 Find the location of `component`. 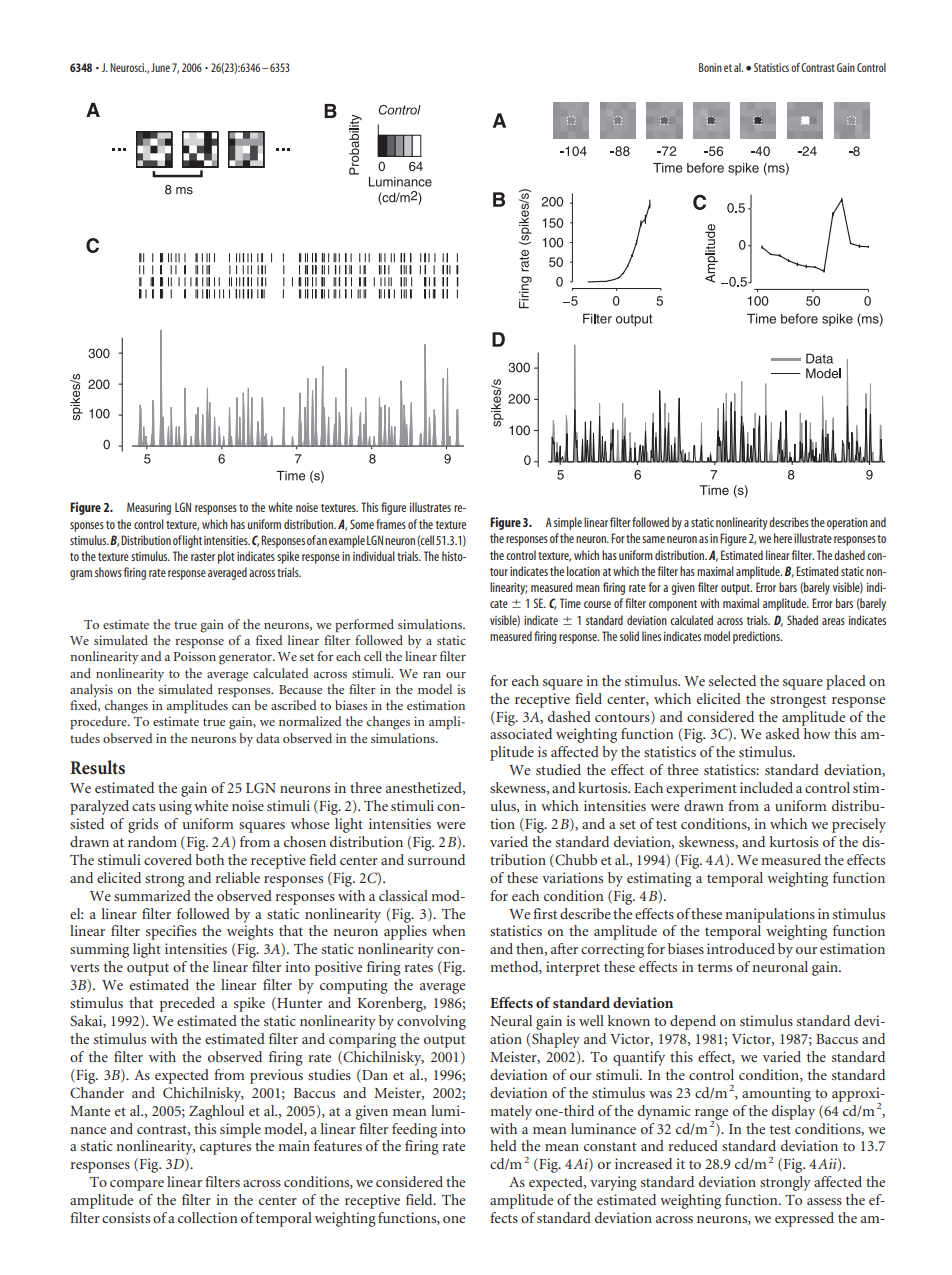

component is located at coordinates (673, 605).
